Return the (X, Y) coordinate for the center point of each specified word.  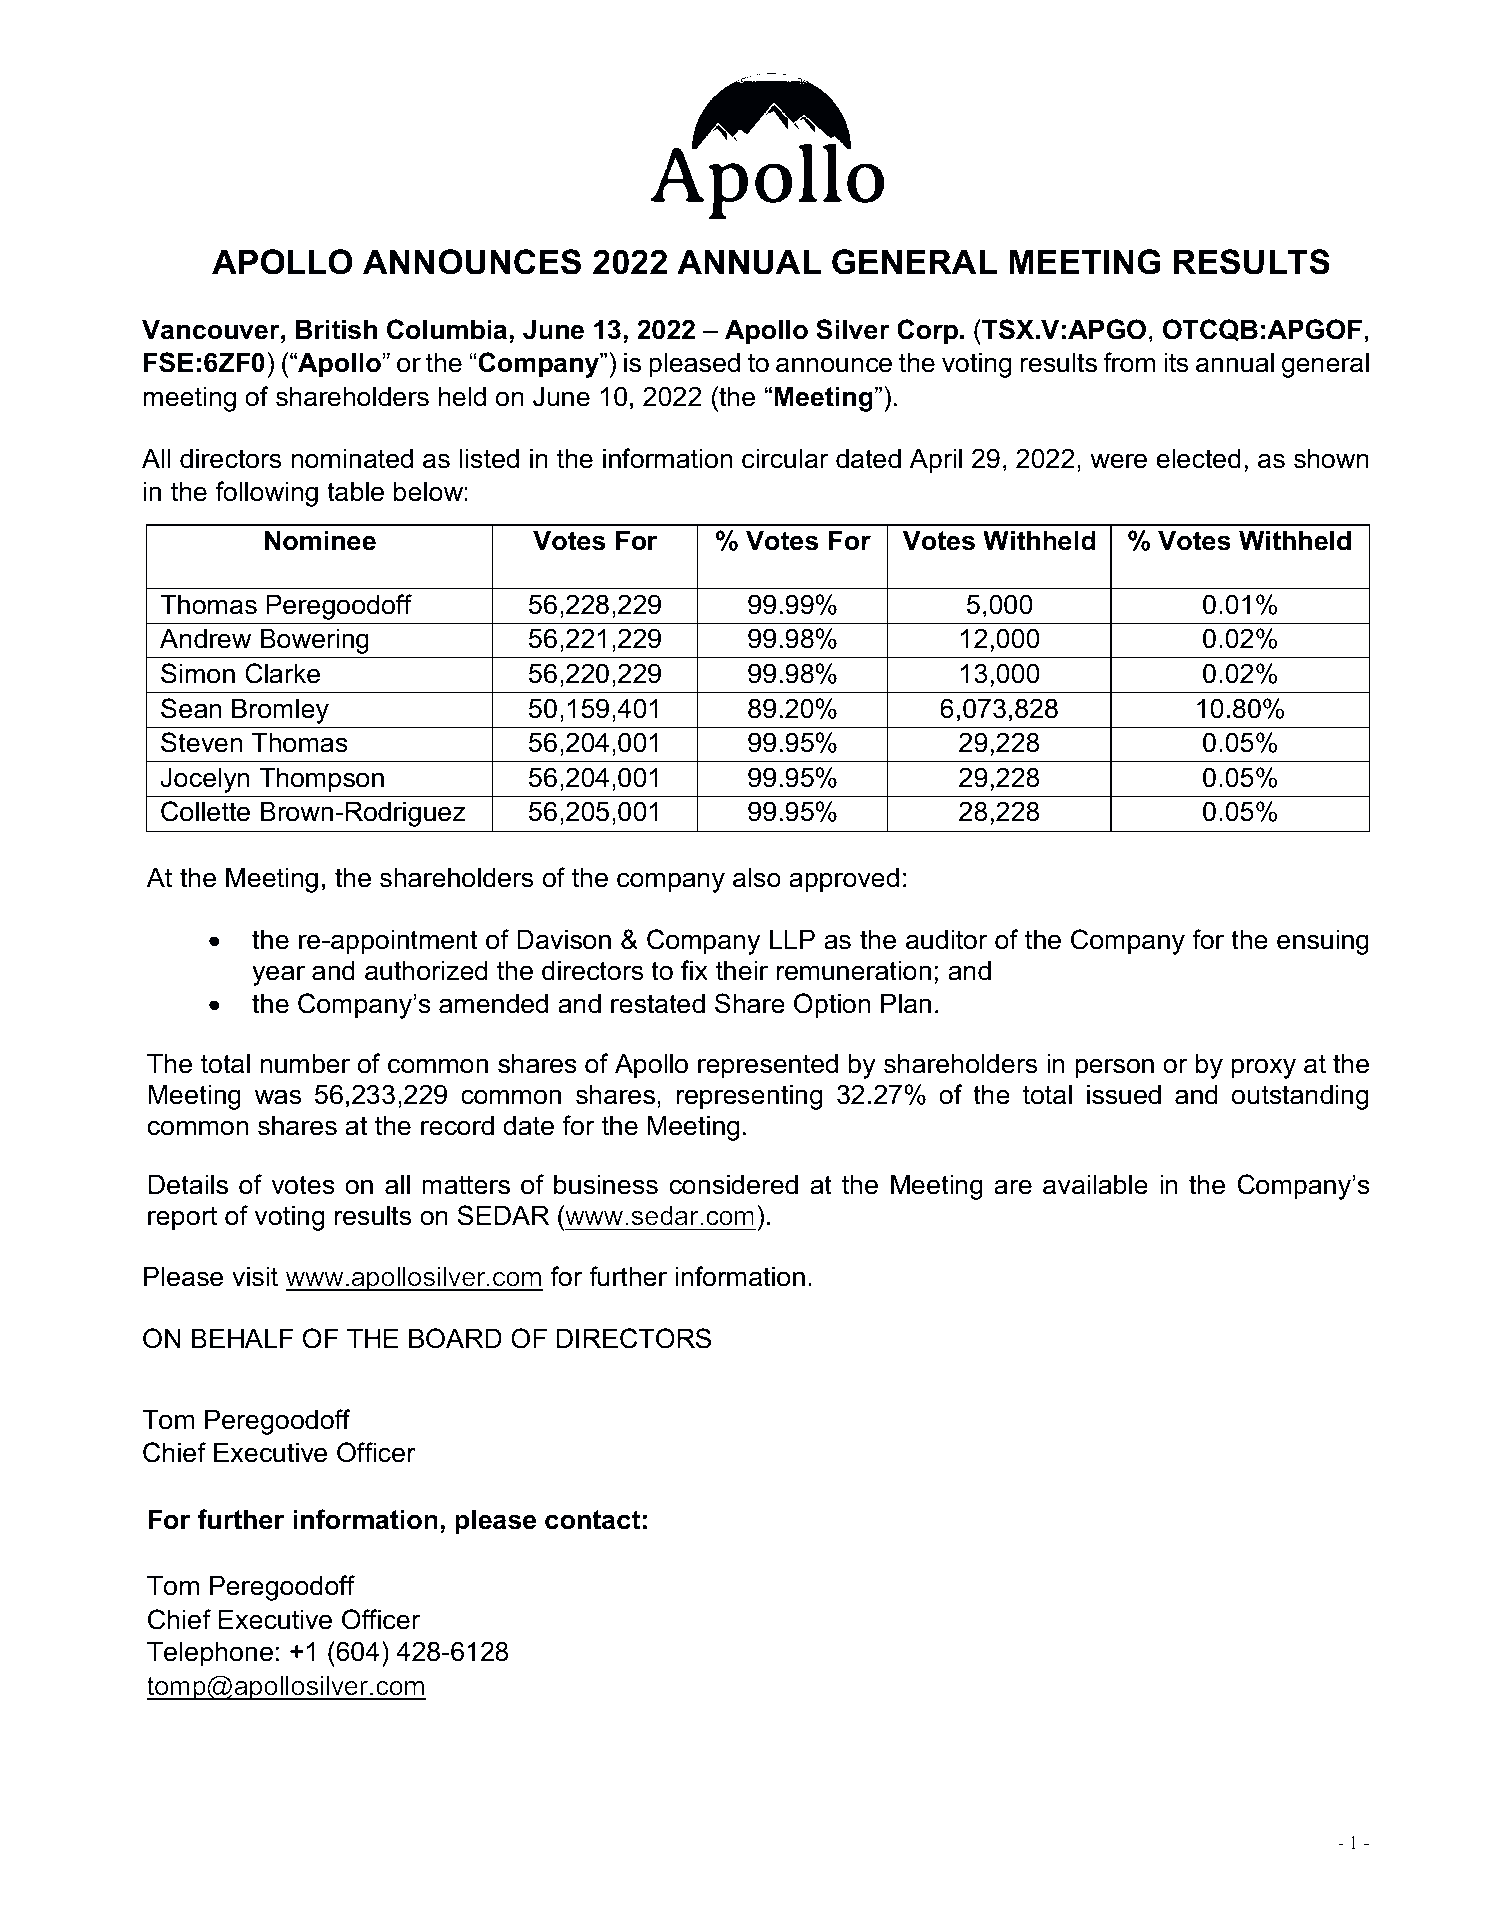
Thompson (321, 780)
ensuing (1323, 942)
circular (785, 458)
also (757, 877)
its (1176, 362)
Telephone (210, 1654)
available (1095, 1184)
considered (734, 1184)
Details (188, 1184)
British (336, 329)
